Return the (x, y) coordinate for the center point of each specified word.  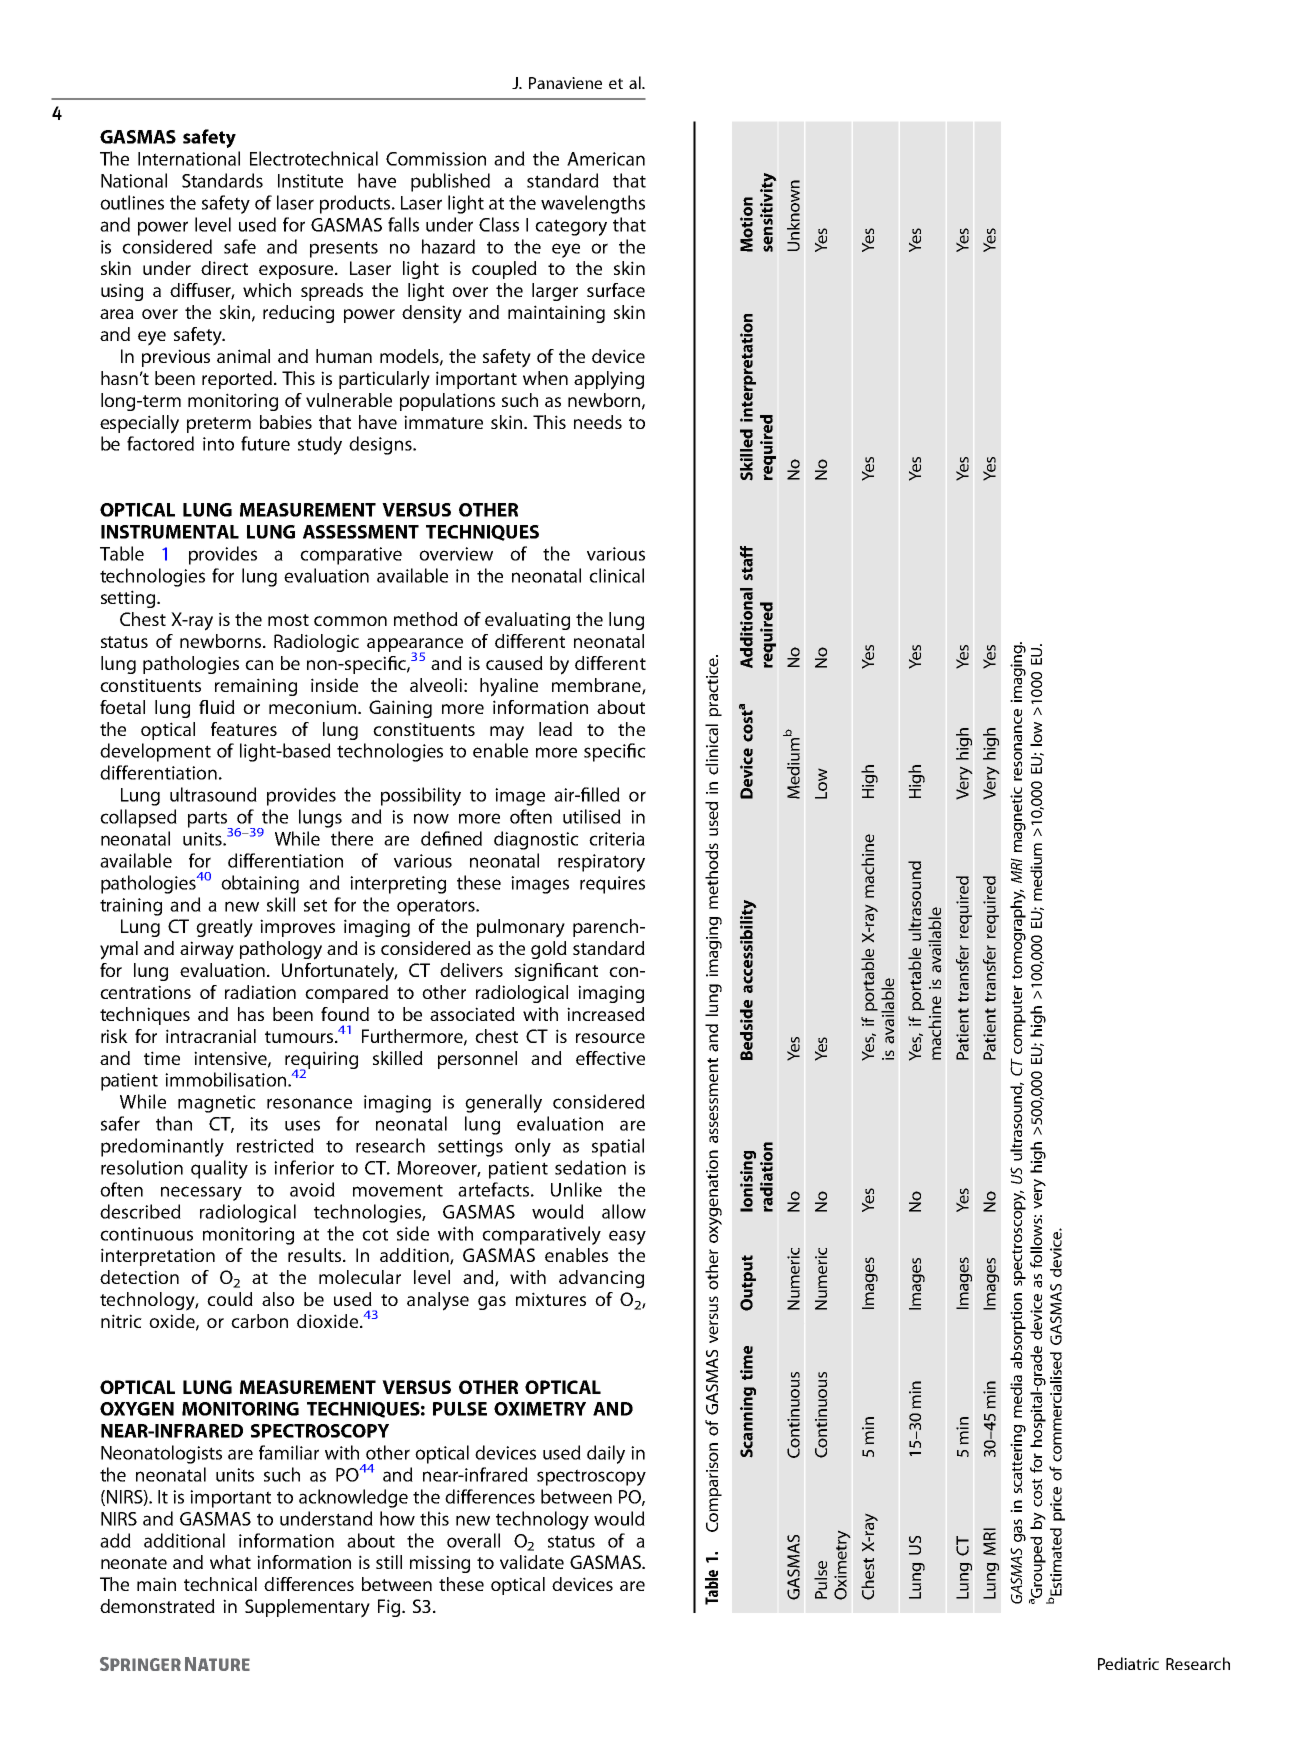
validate (532, 1562)
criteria (617, 839)
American (606, 159)
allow (624, 1211)
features (244, 729)
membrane (597, 686)
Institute (310, 181)
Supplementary (307, 1608)
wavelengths (593, 204)
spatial (618, 1147)
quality (219, 1169)
